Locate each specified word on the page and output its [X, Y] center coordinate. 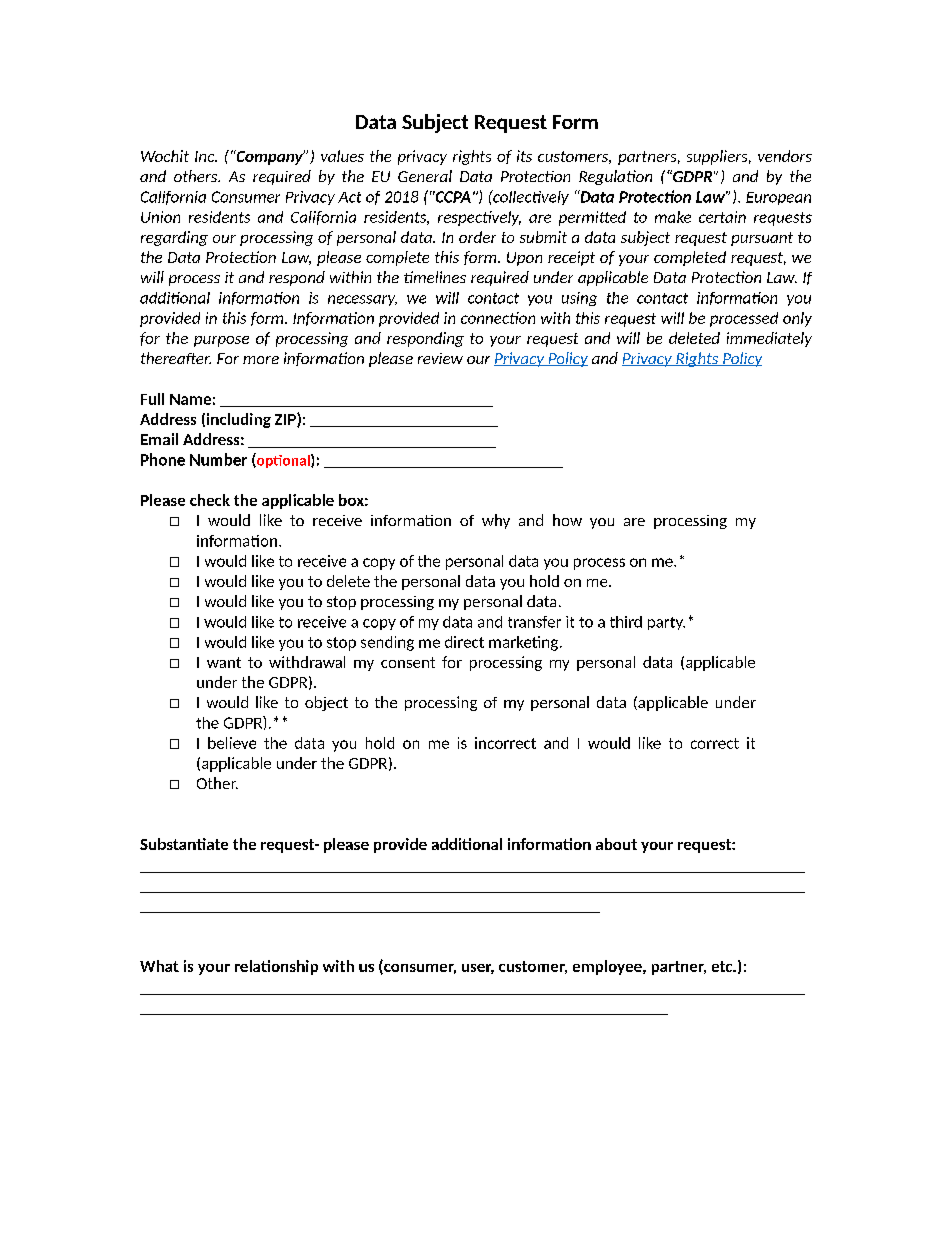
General [425, 176]
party [666, 623]
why [496, 521]
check [210, 500]
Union [160, 217]
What [159, 966]
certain [722, 217]
